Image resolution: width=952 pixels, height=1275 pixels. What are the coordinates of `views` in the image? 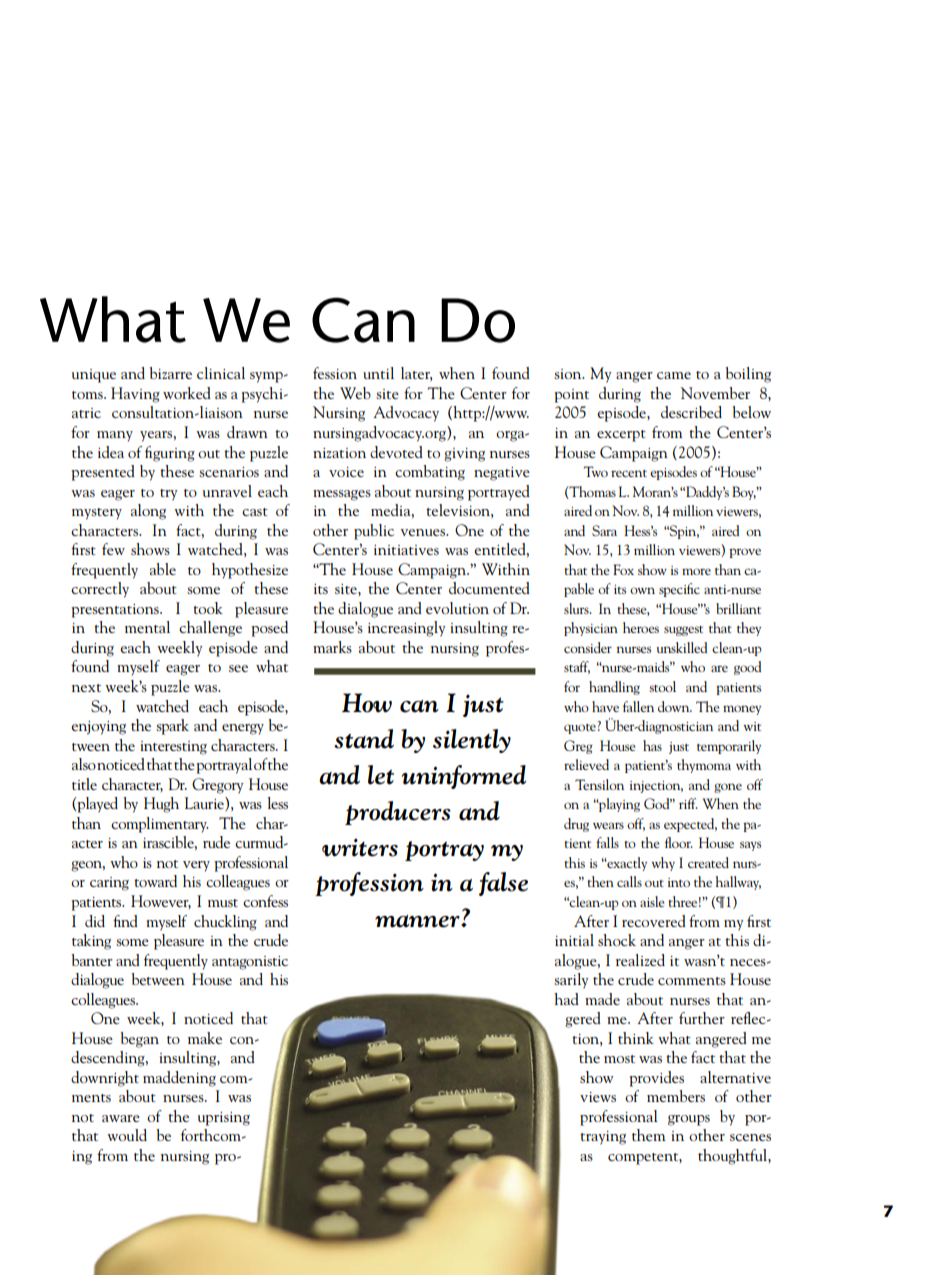 It's located at (598, 1097).
